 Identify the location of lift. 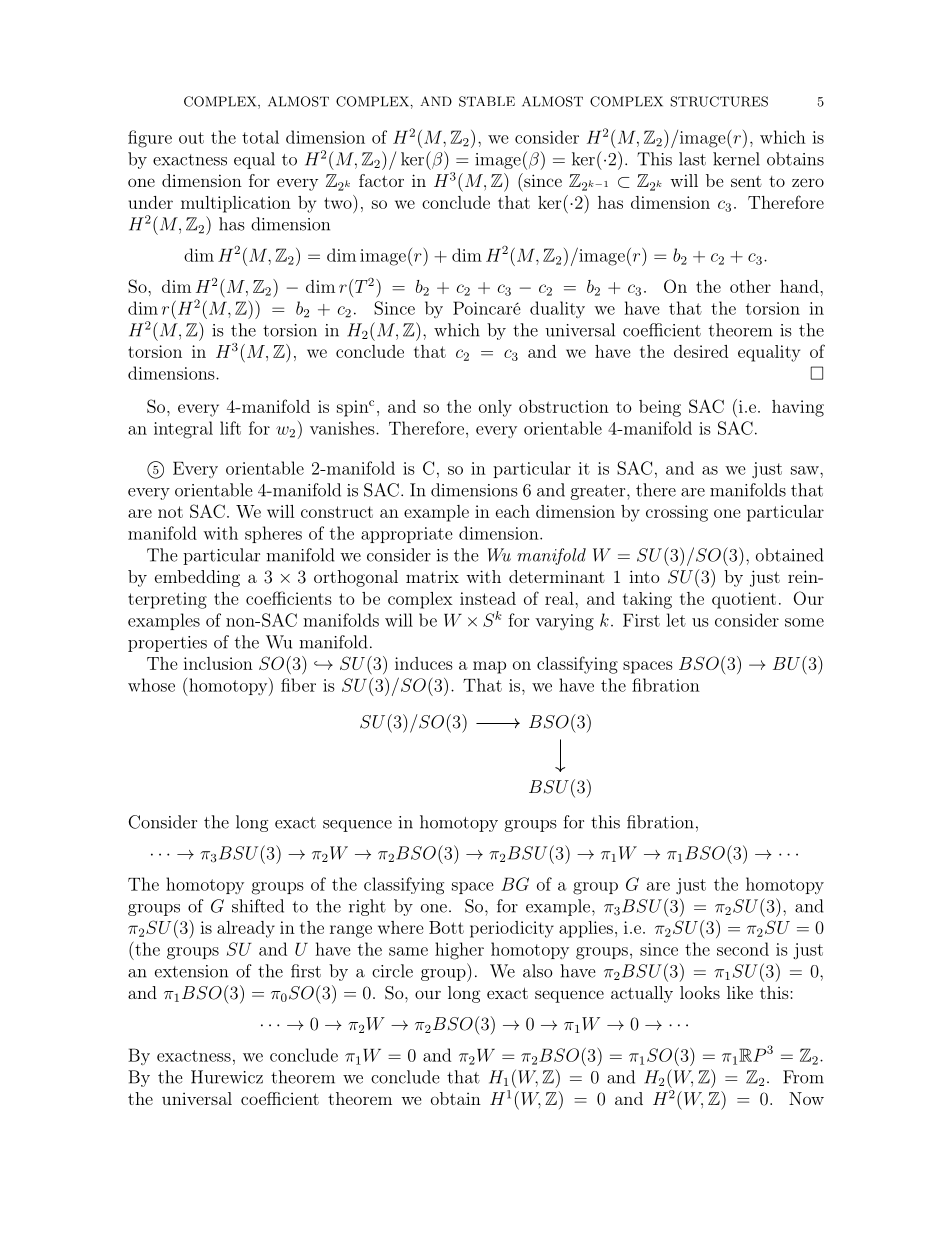
(230, 428).
